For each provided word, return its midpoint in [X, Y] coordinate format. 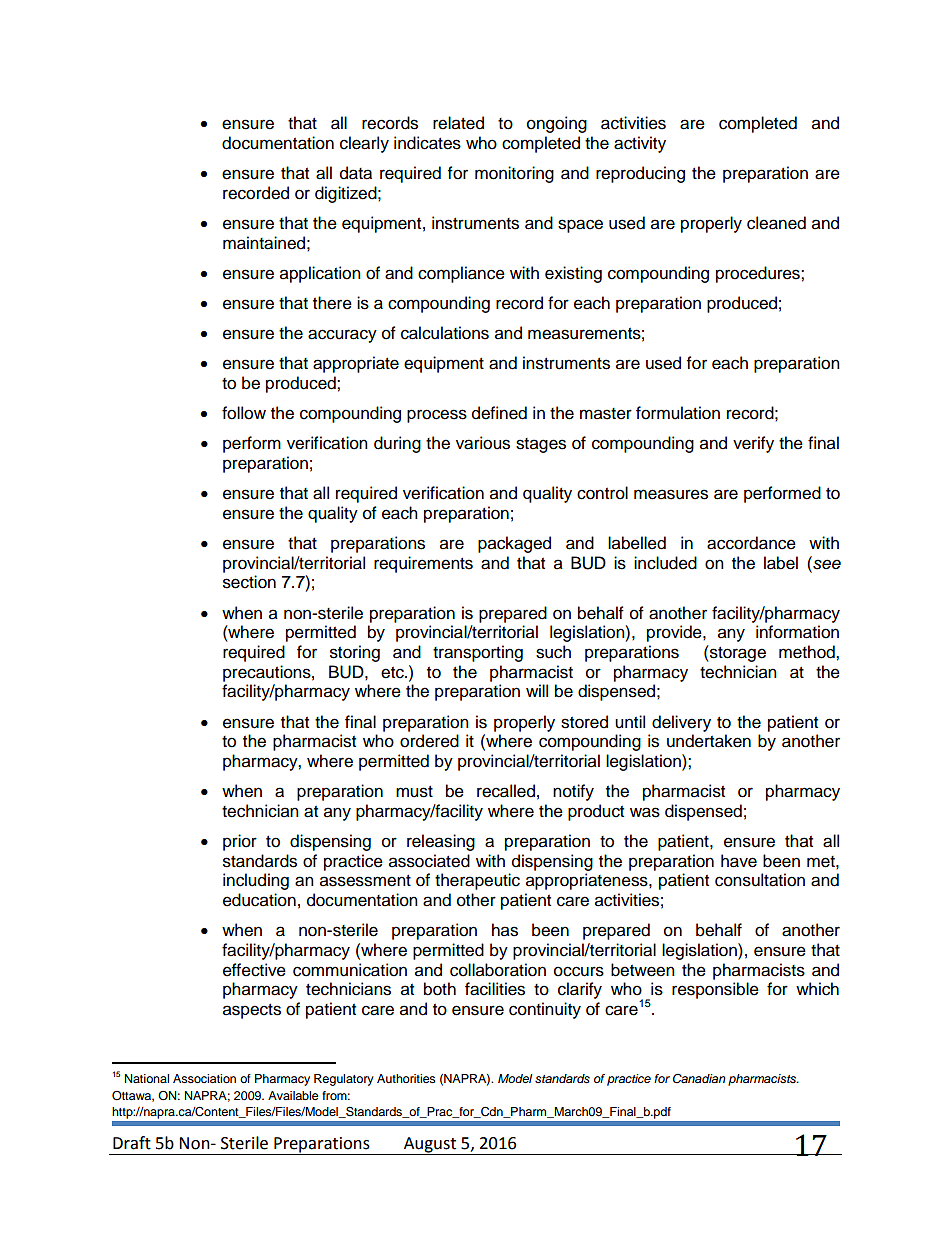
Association [204, 1078]
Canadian [699, 1079]
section [249, 582]
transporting [478, 653]
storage [737, 653]
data [356, 173]
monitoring [514, 174]
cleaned [776, 223]
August [430, 1146]
